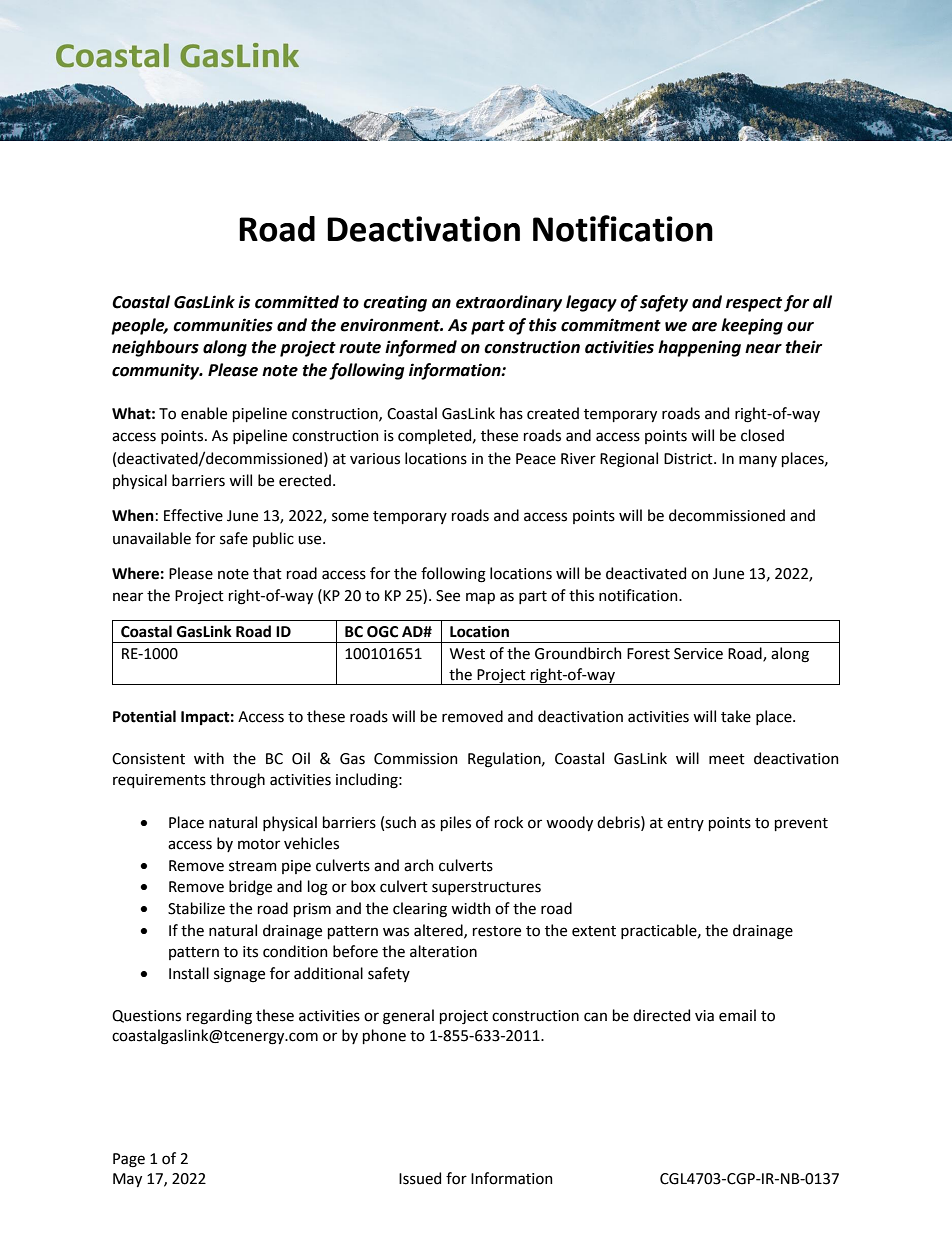  Describe the element at coordinates (129, 1160) in the page. I see `Page` at that location.
